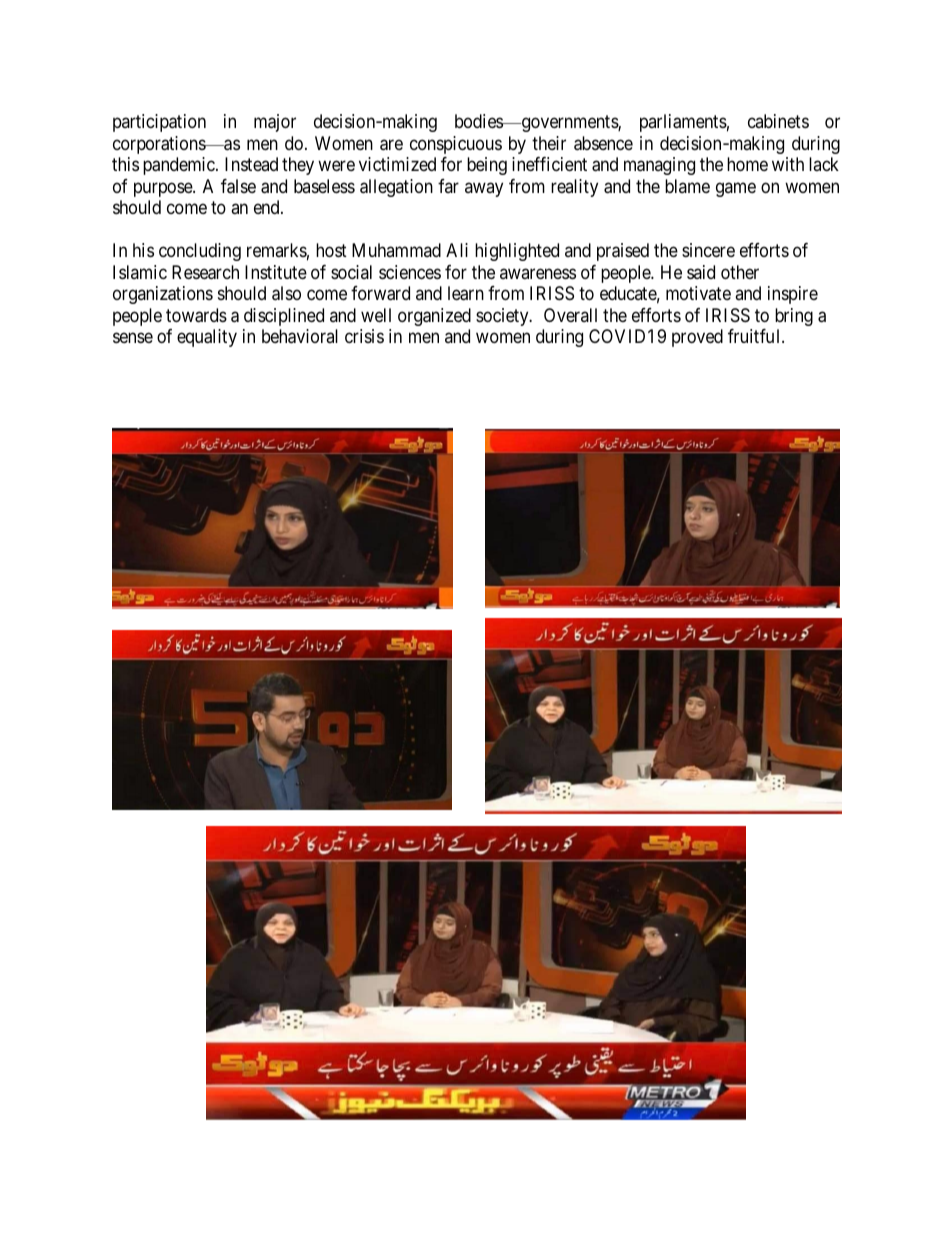  I want to click on society, so click(503, 317).
